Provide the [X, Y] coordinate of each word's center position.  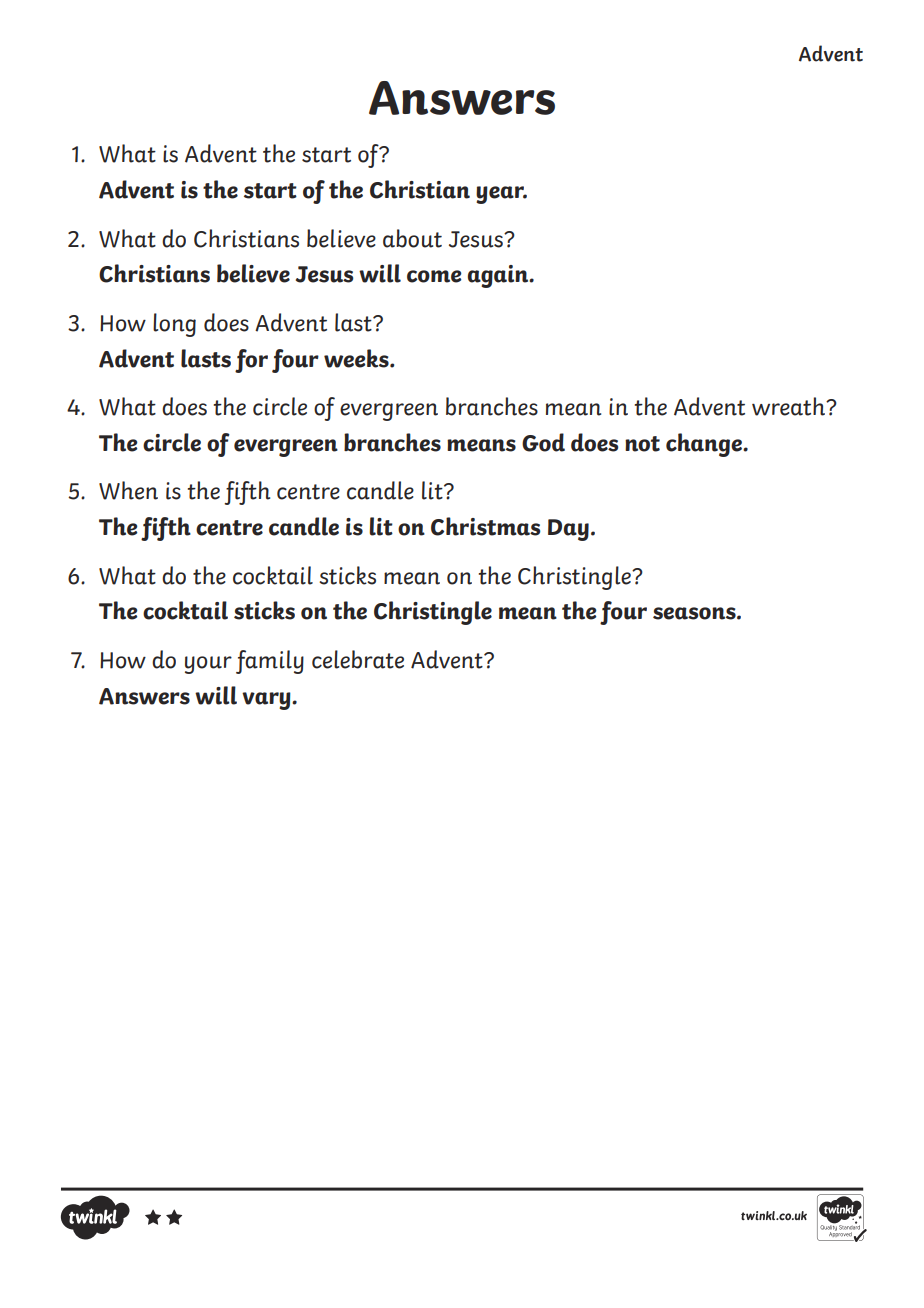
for [251, 361]
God [543, 442]
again [499, 276]
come [434, 276]
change [705, 445]
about [412, 238]
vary [267, 701]
